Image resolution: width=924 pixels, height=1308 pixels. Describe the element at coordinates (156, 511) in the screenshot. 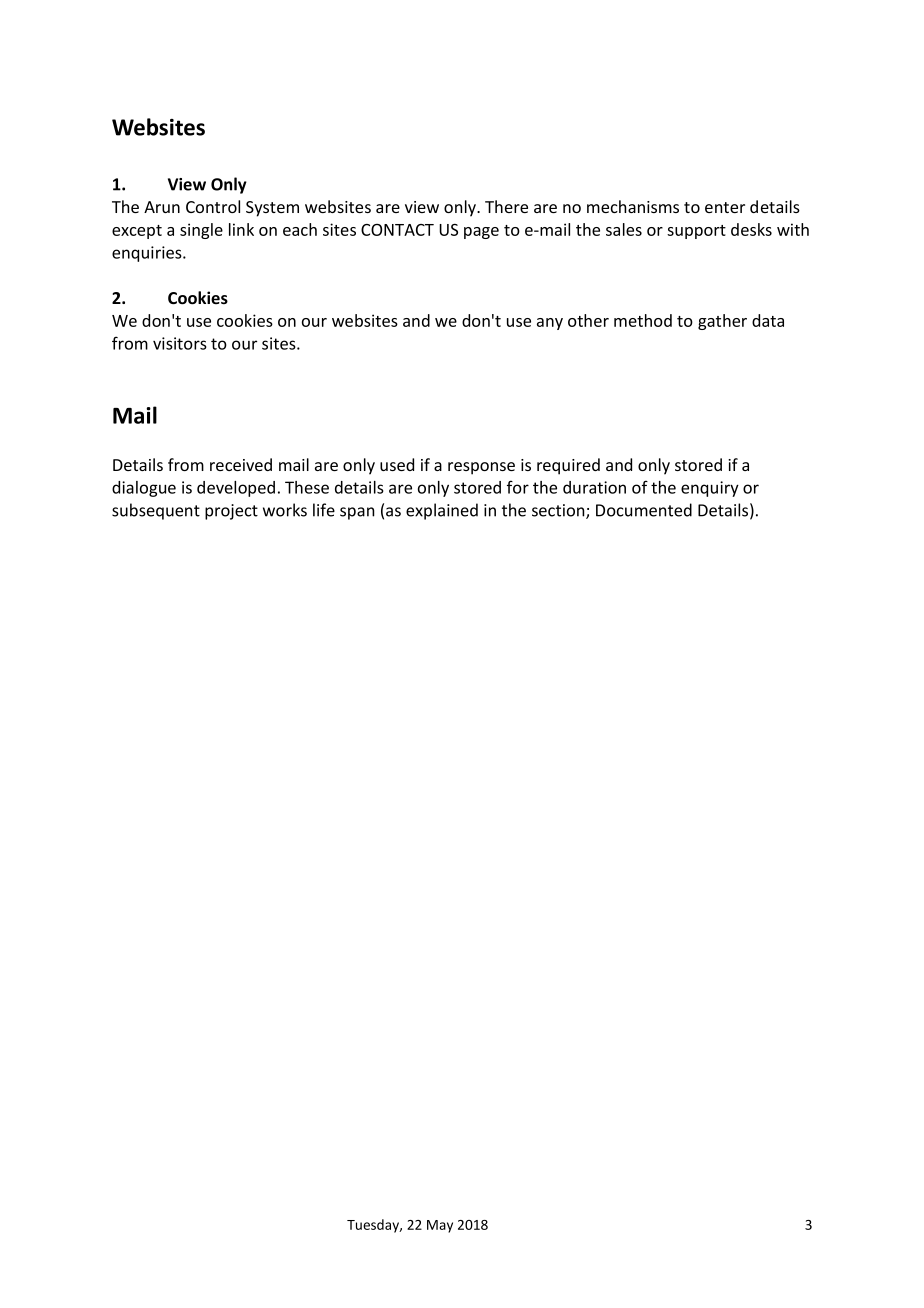

I see `subsequent` at that location.
